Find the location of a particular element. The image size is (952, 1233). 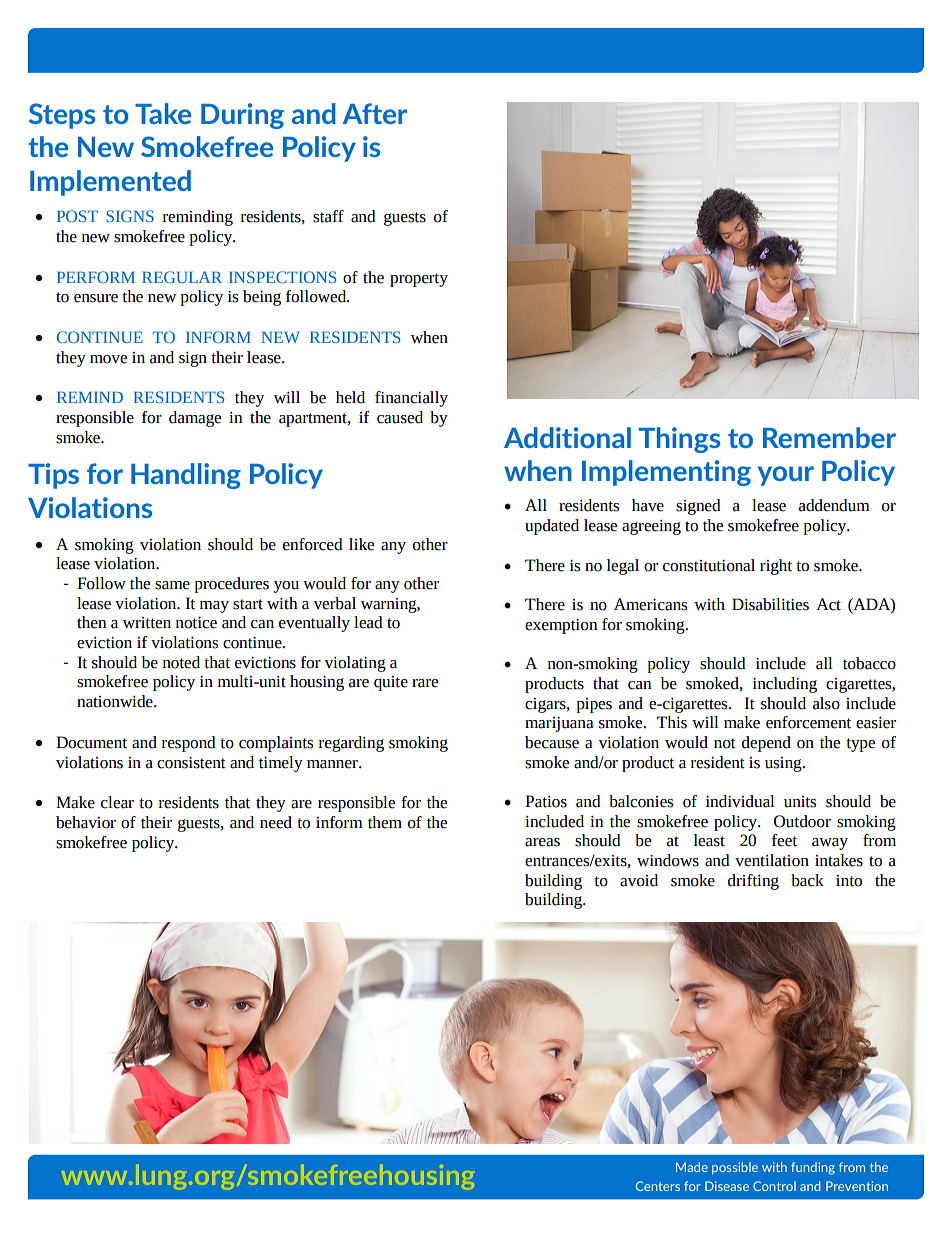

funding is located at coordinates (813, 1168).
